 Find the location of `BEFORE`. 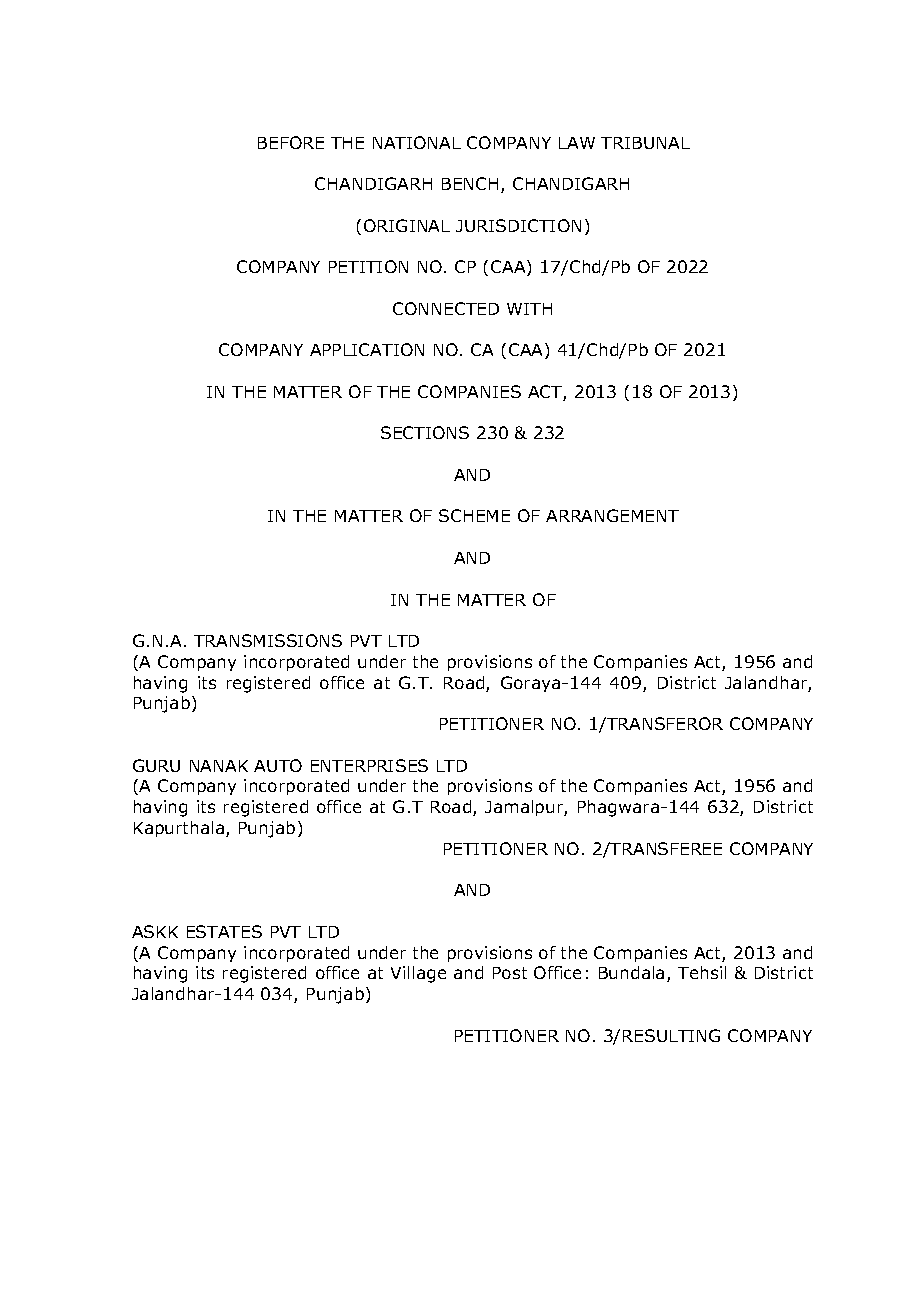

BEFORE is located at coordinates (291, 142).
